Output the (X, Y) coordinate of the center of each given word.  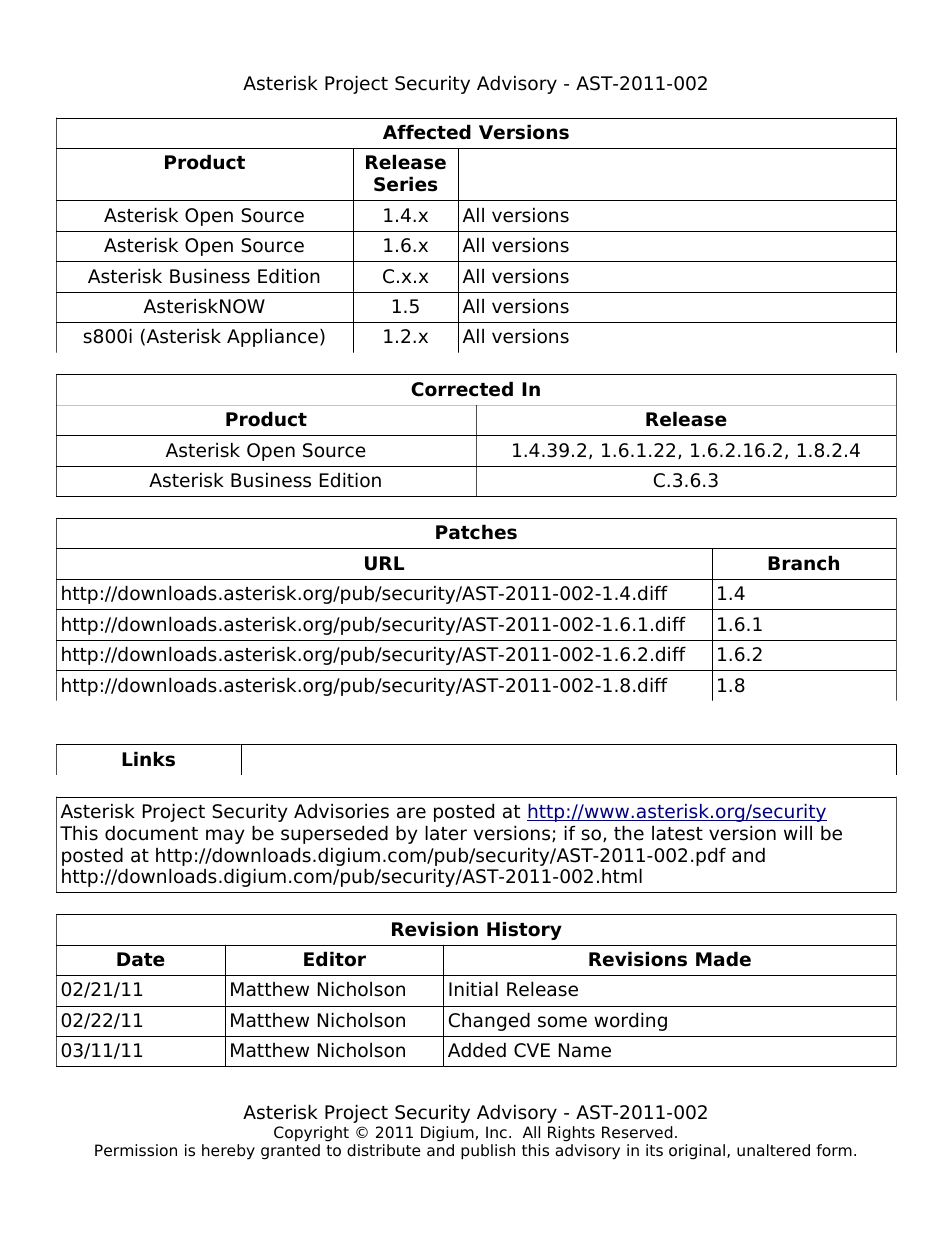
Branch (803, 563)
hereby (228, 1152)
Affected (427, 132)
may (225, 836)
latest (677, 833)
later (446, 833)
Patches (476, 532)
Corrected (462, 389)
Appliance (272, 338)
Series (405, 184)
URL (384, 563)
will (798, 832)
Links (148, 759)
